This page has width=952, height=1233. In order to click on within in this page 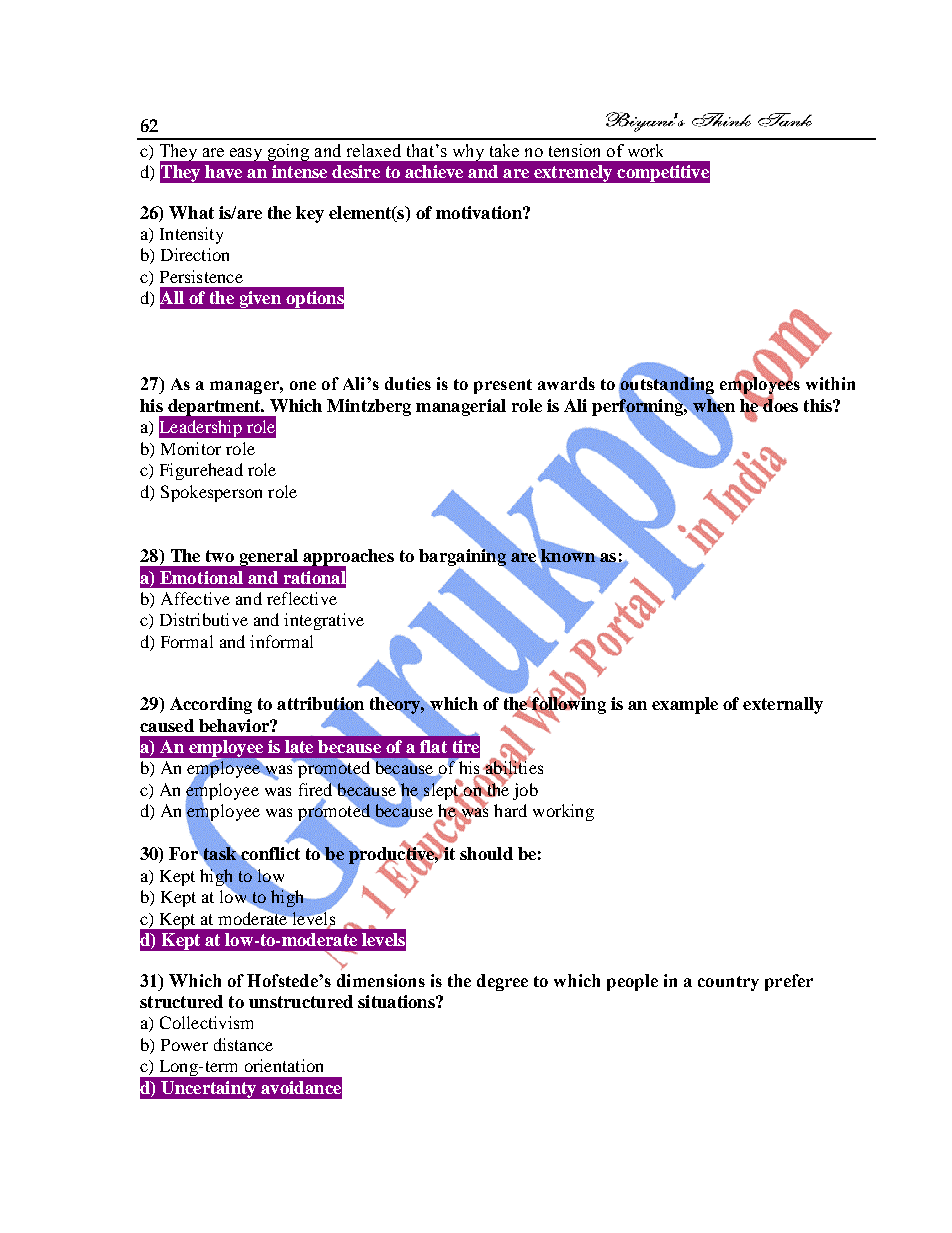, I will do `click(830, 383)`.
